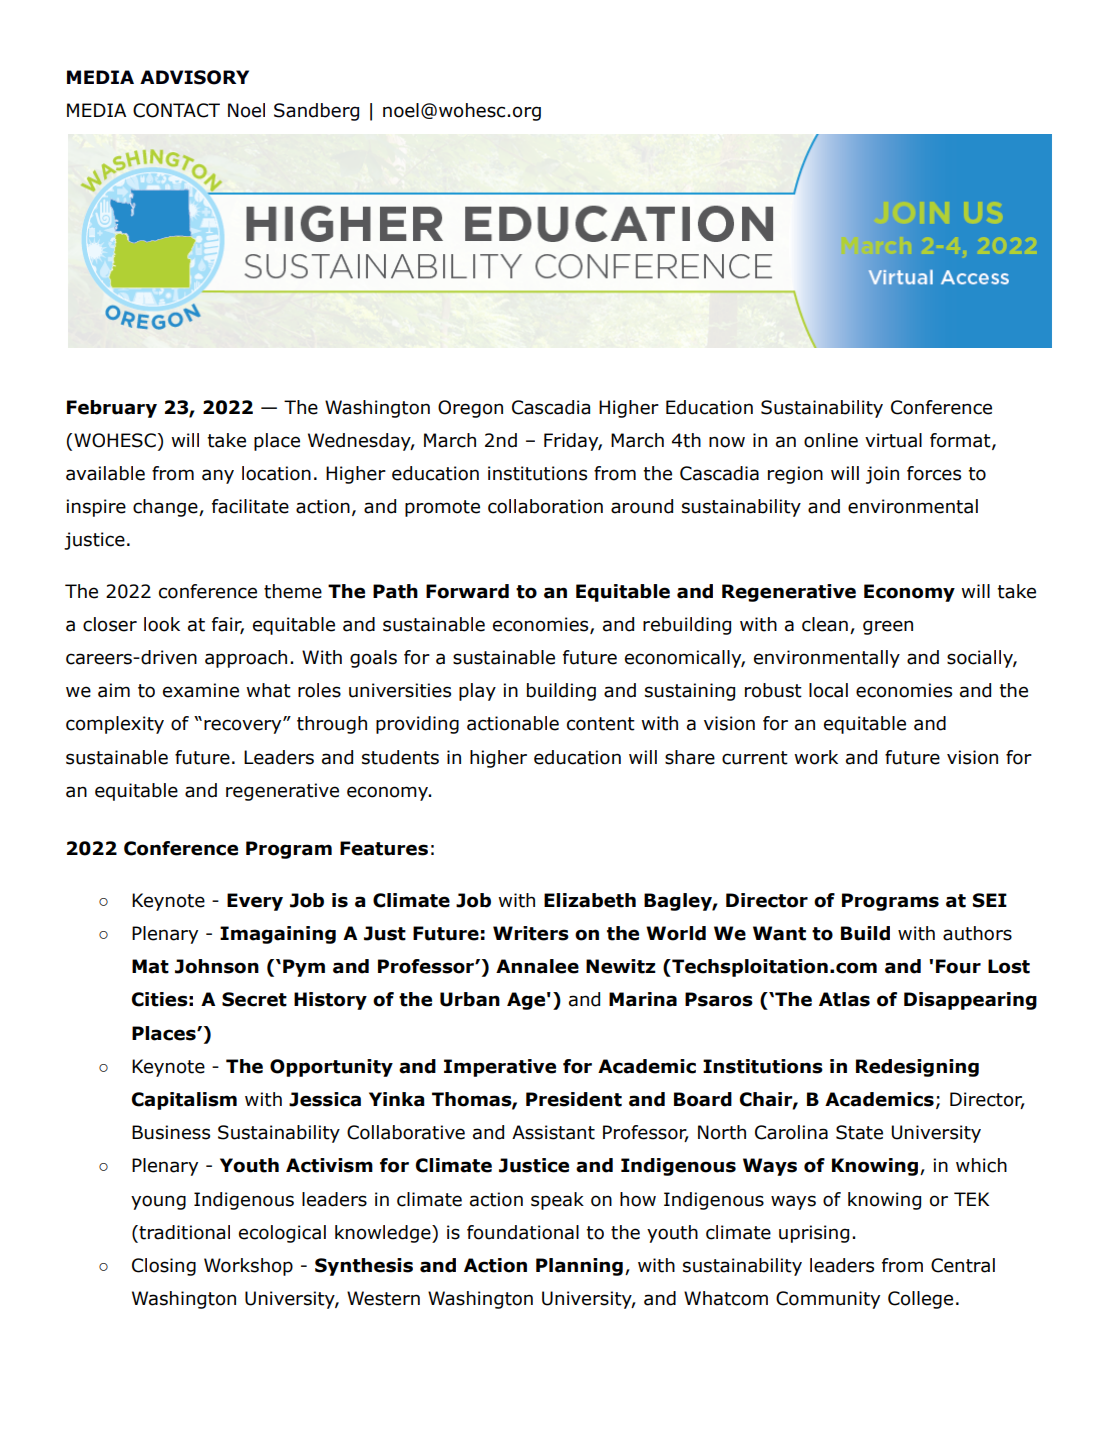  Describe the element at coordinates (201, 690) in the page. I see `examine` at that location.
